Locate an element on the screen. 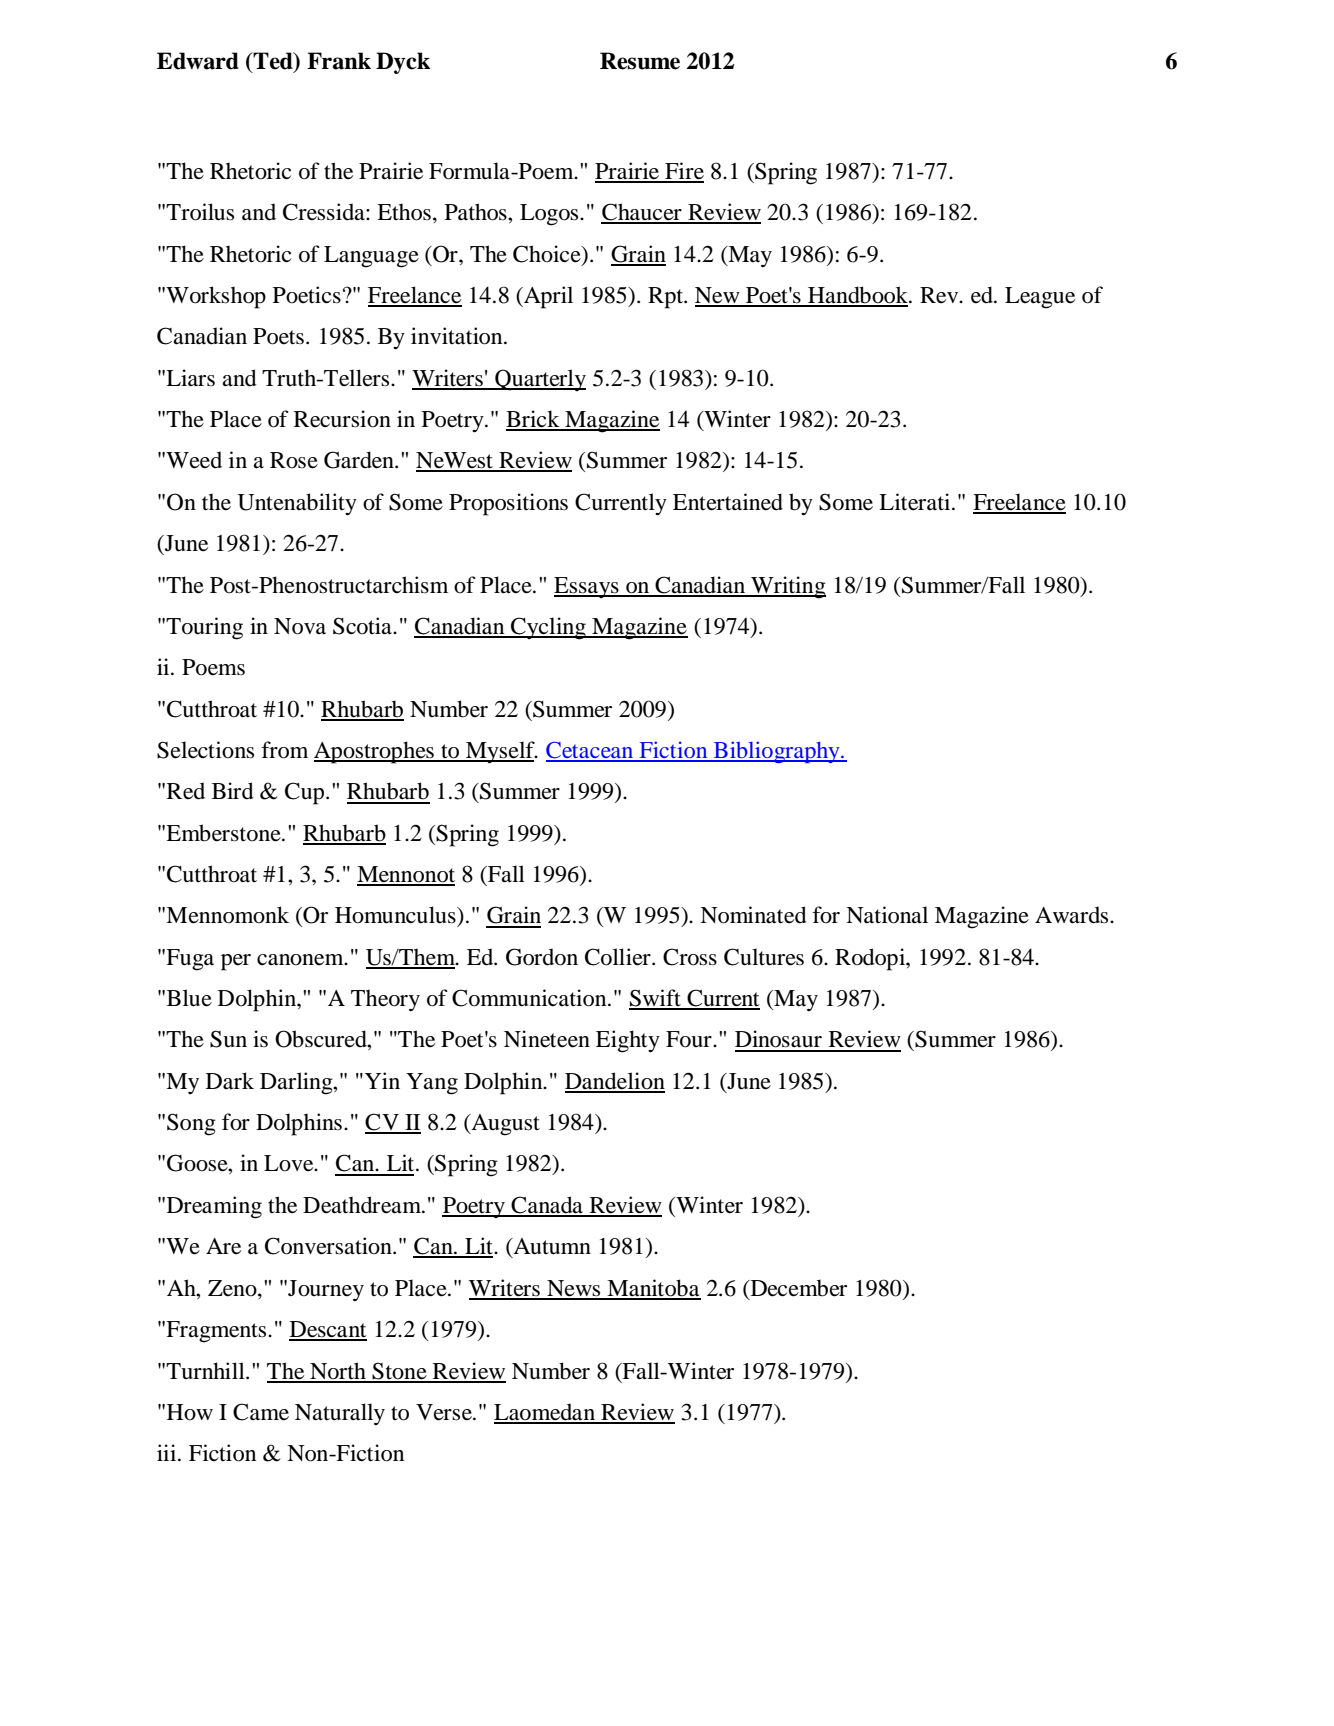  per is located at coordinates (236, 962).
